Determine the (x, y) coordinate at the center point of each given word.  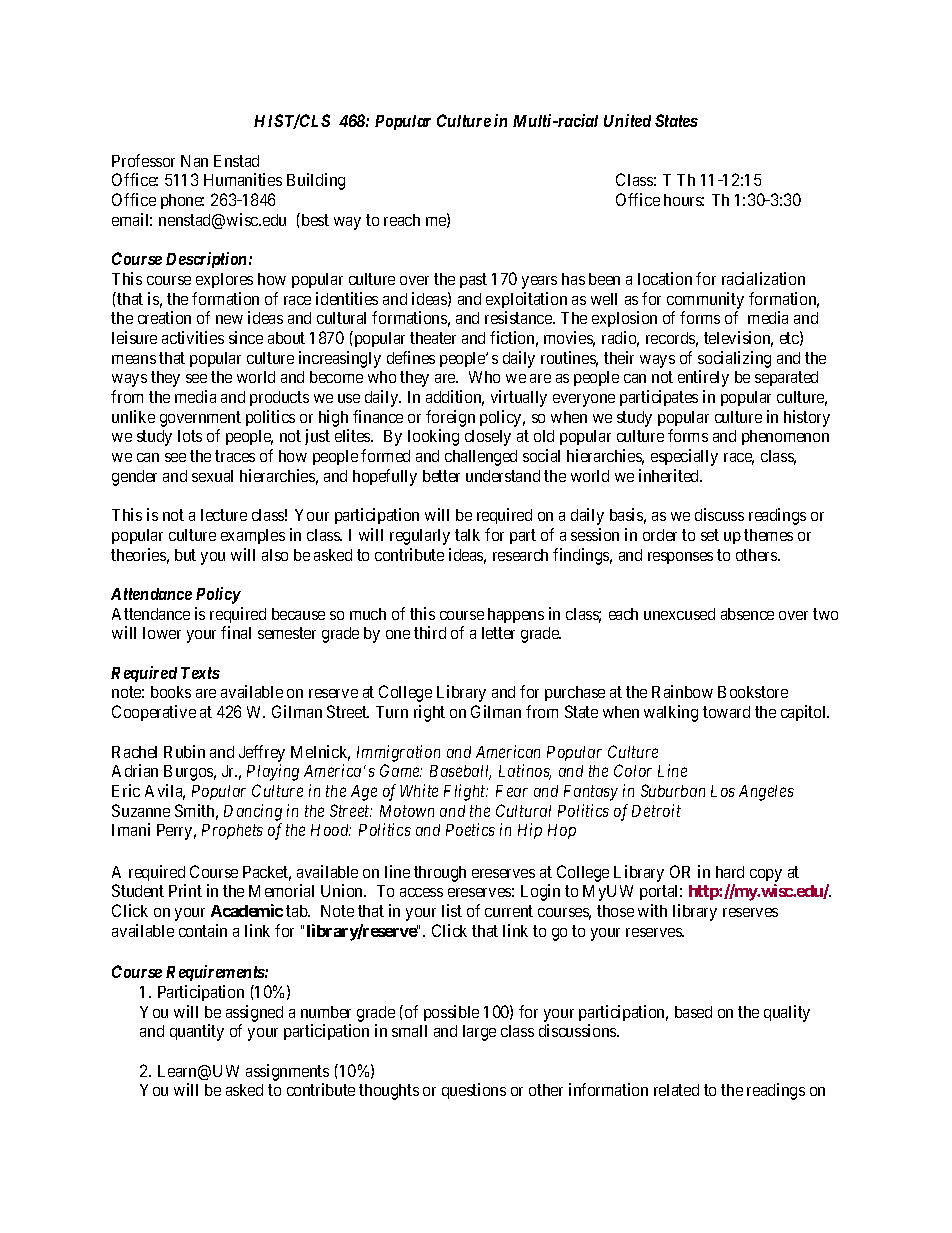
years (539, 282)
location (665, 278)
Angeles (766, 793)
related (676, 1090)
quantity (197, 1032)
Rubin (184, 751)
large (479, 1033)
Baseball (460, 772)
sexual (212, 476)
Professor (143, 160)
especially (684, 457)
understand (503, 476)
